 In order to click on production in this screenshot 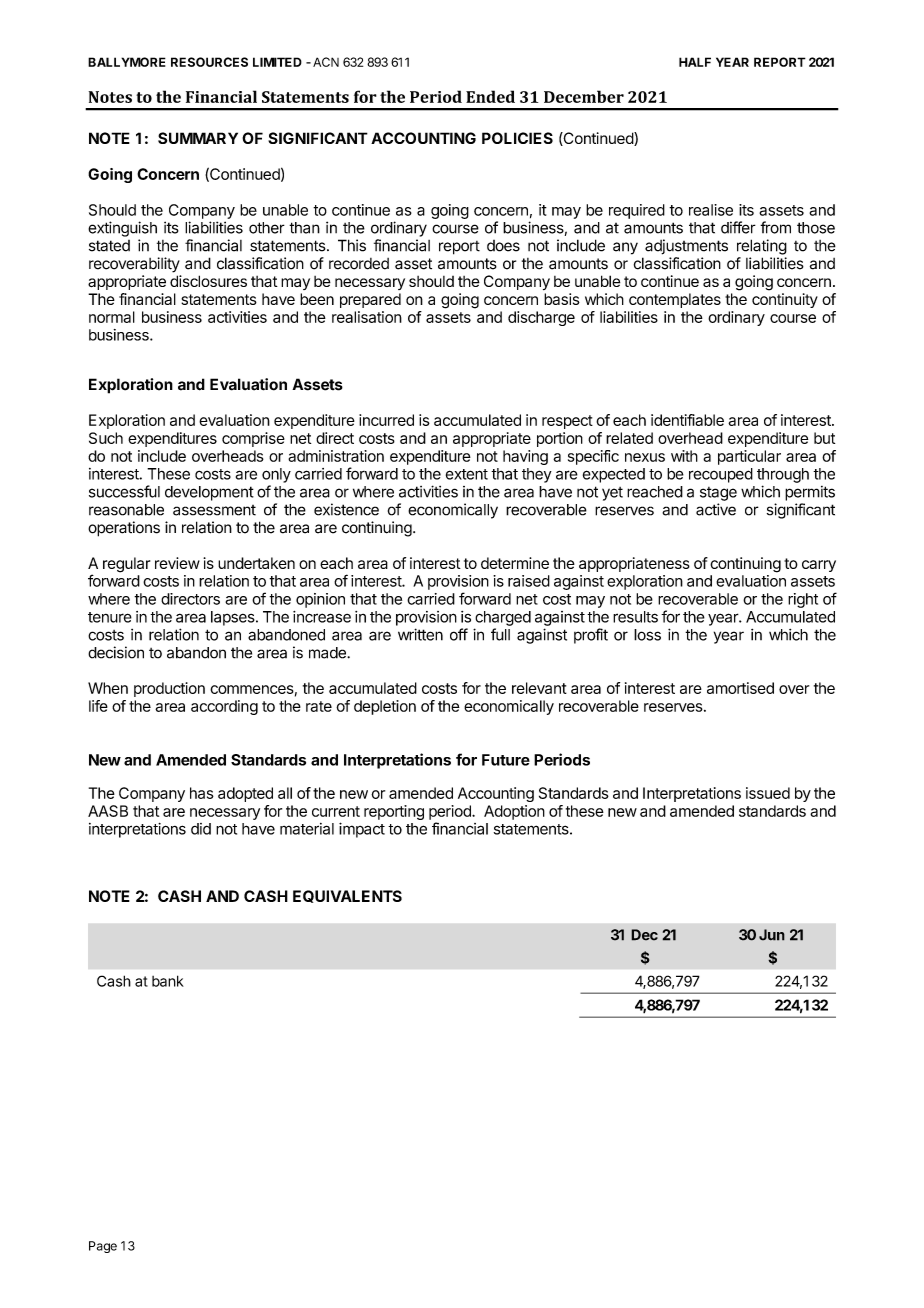, I will do `click(169, 689)`.
